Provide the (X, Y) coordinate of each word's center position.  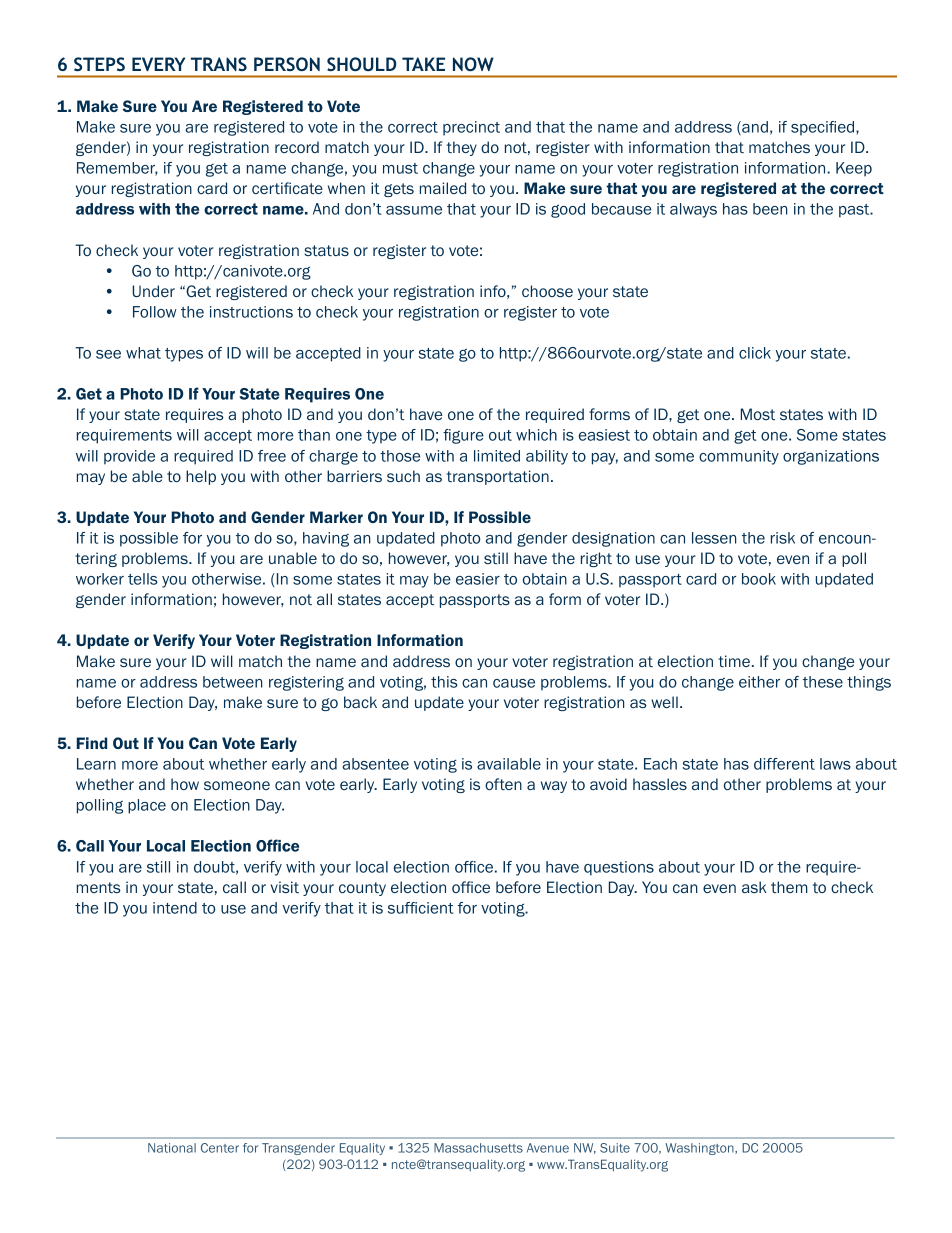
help (201, 477)
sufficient (421, 908)
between (232, 682)
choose (547, 291)
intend (175, 908)
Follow (155, 312)
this (444, 682)
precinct (471, 128)
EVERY (158, 64)
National (172, 1148)
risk (783, 538)
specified (824, 128)
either (759, 682)
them (789, 887)
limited (497, 456)
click (755, 353)
